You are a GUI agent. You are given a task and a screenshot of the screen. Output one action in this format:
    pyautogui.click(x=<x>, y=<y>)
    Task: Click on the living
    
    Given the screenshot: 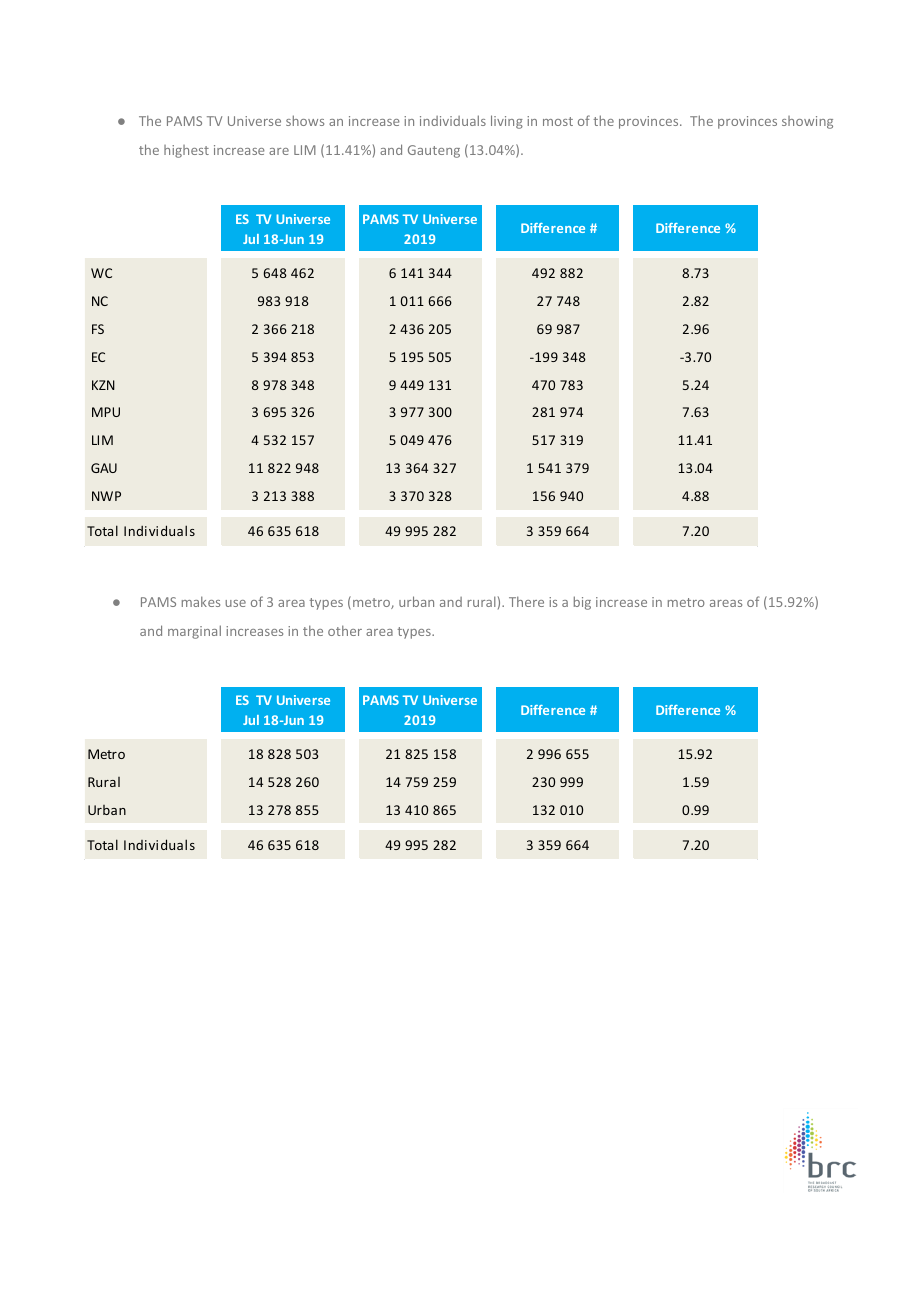 What is the action you would take?
    pyautogui.click(x=507, y=122)
